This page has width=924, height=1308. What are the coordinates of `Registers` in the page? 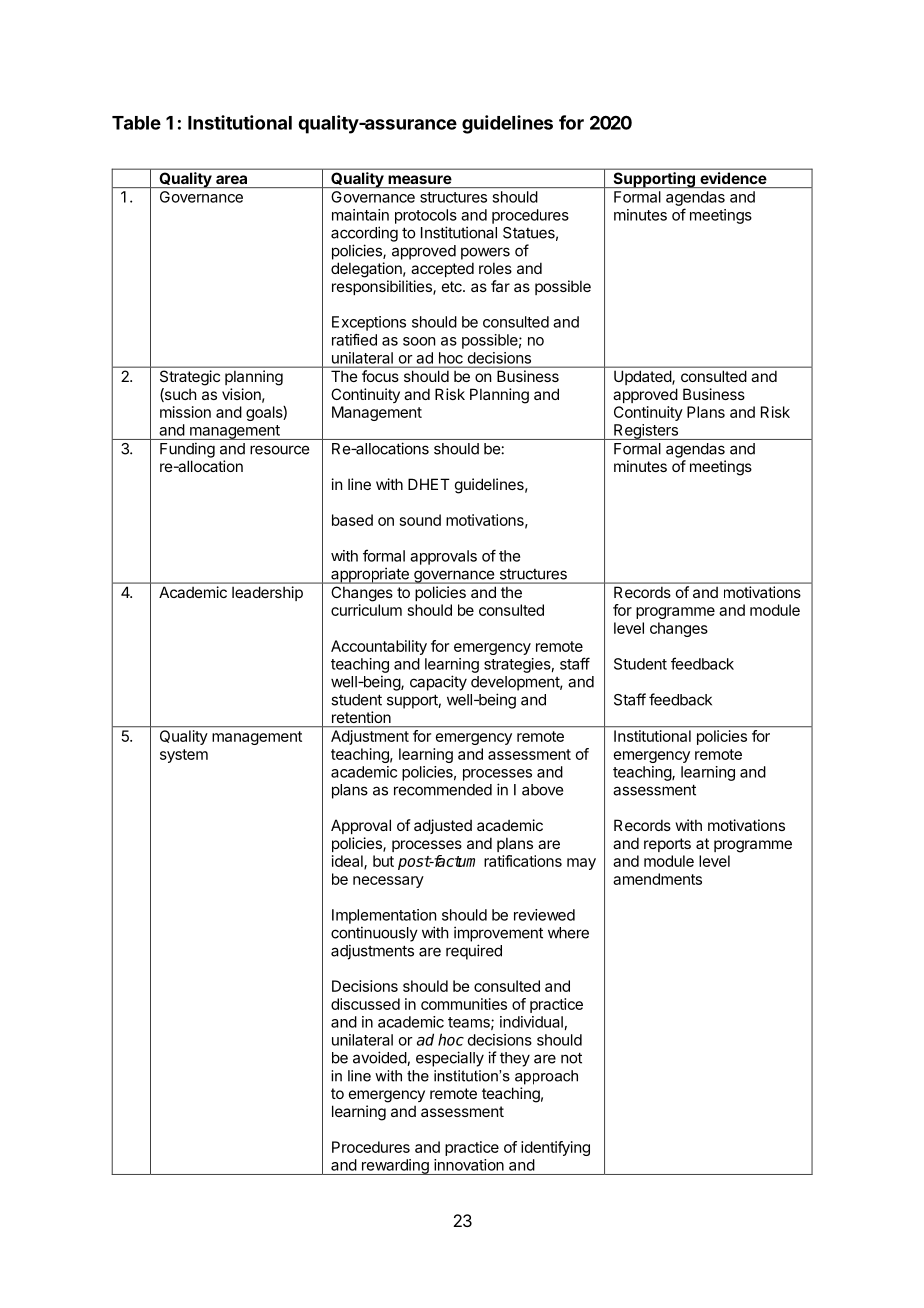 It's located at (646, 432).
